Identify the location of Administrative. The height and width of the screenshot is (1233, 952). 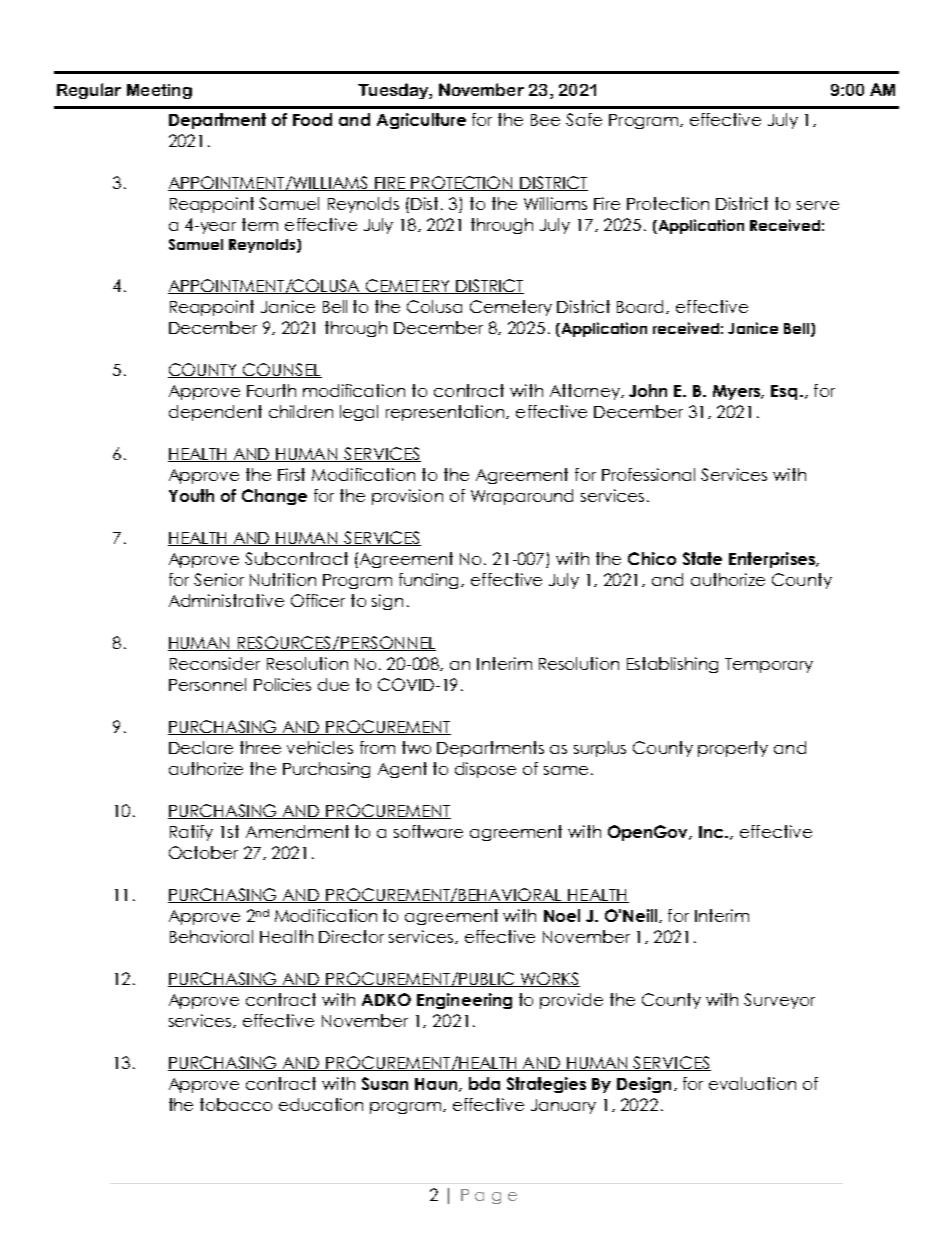
(226, 600).
